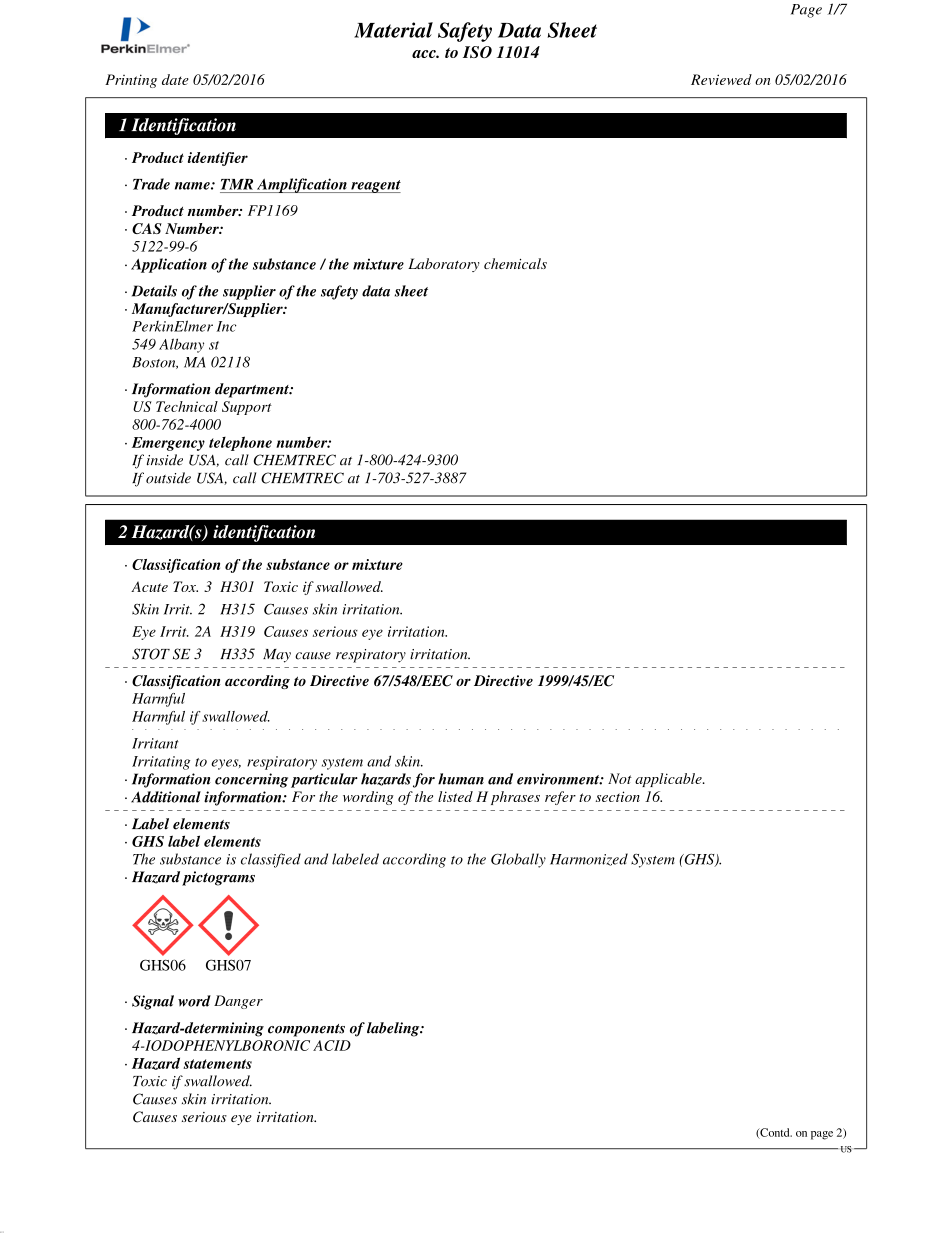  Describe the element at coordinates (175, 79) in the screenshot. I see `date` at that location.
